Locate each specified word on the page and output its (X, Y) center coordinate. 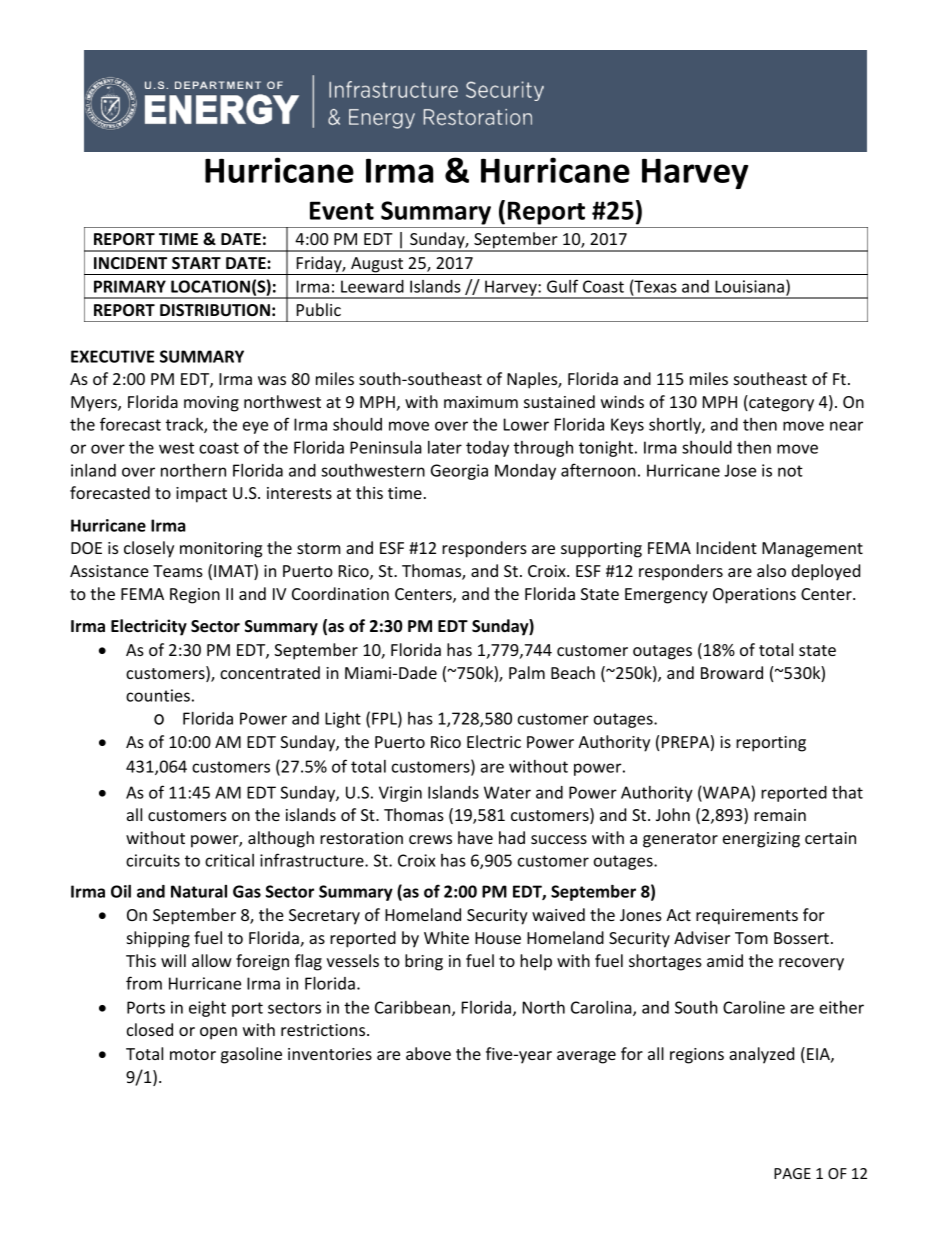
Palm (527, 672)
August (377, 266)
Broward (732, 672)
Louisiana (749, 286)
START (196, 263)
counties (158, 695)
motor (193, 1054)
